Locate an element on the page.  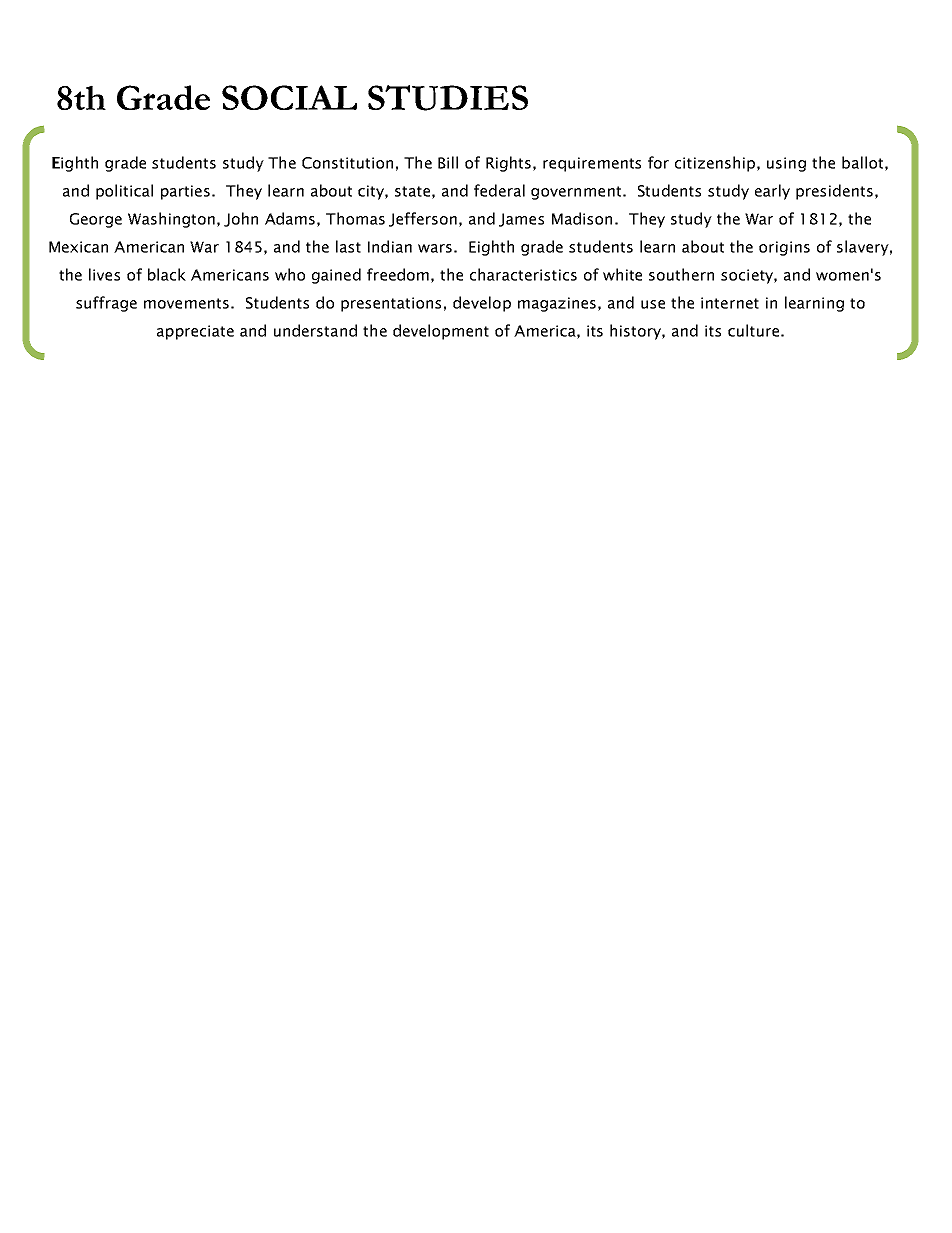
SOCIAL is located at coordinates (289, 97).
